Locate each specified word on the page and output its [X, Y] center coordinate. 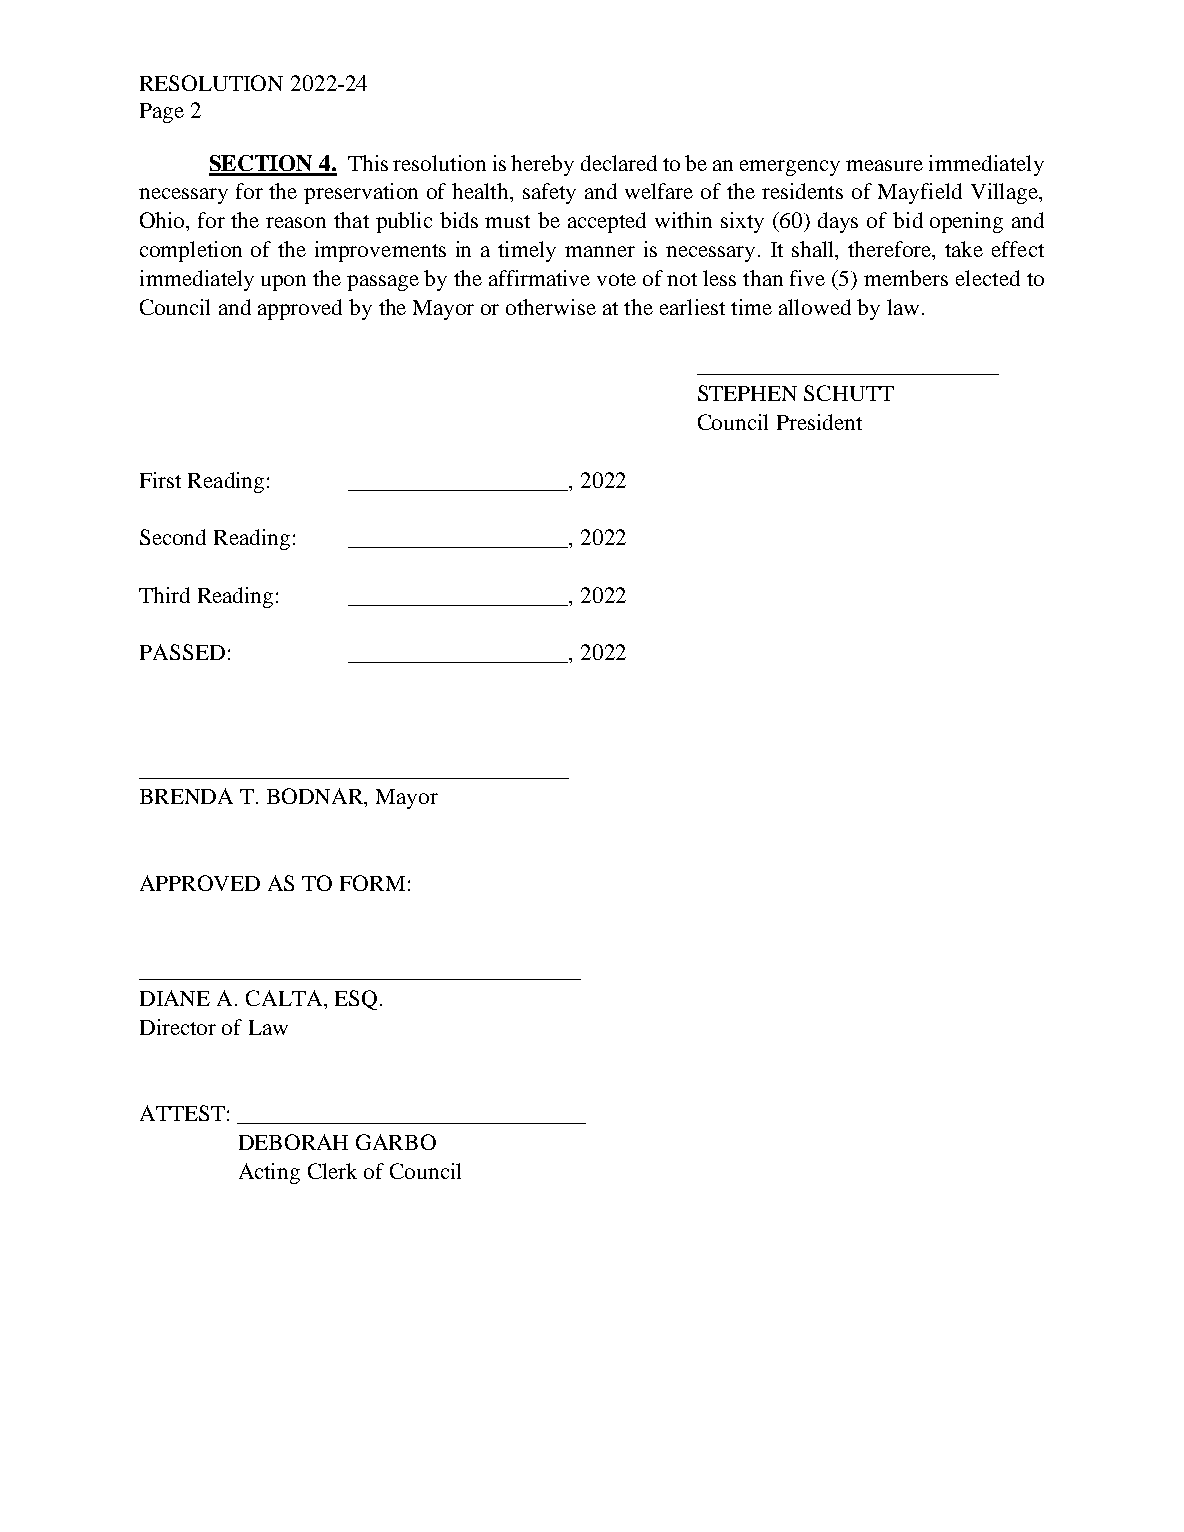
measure [884, 165]
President [819, 422]
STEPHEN [747, 393]
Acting [269, 1173]
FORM [372, 883]
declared [619, 163]
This [368, 163]
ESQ [356, 1000]
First [160, 480]
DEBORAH [293, 1142]
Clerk [332, 1171]
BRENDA [186, 796]
